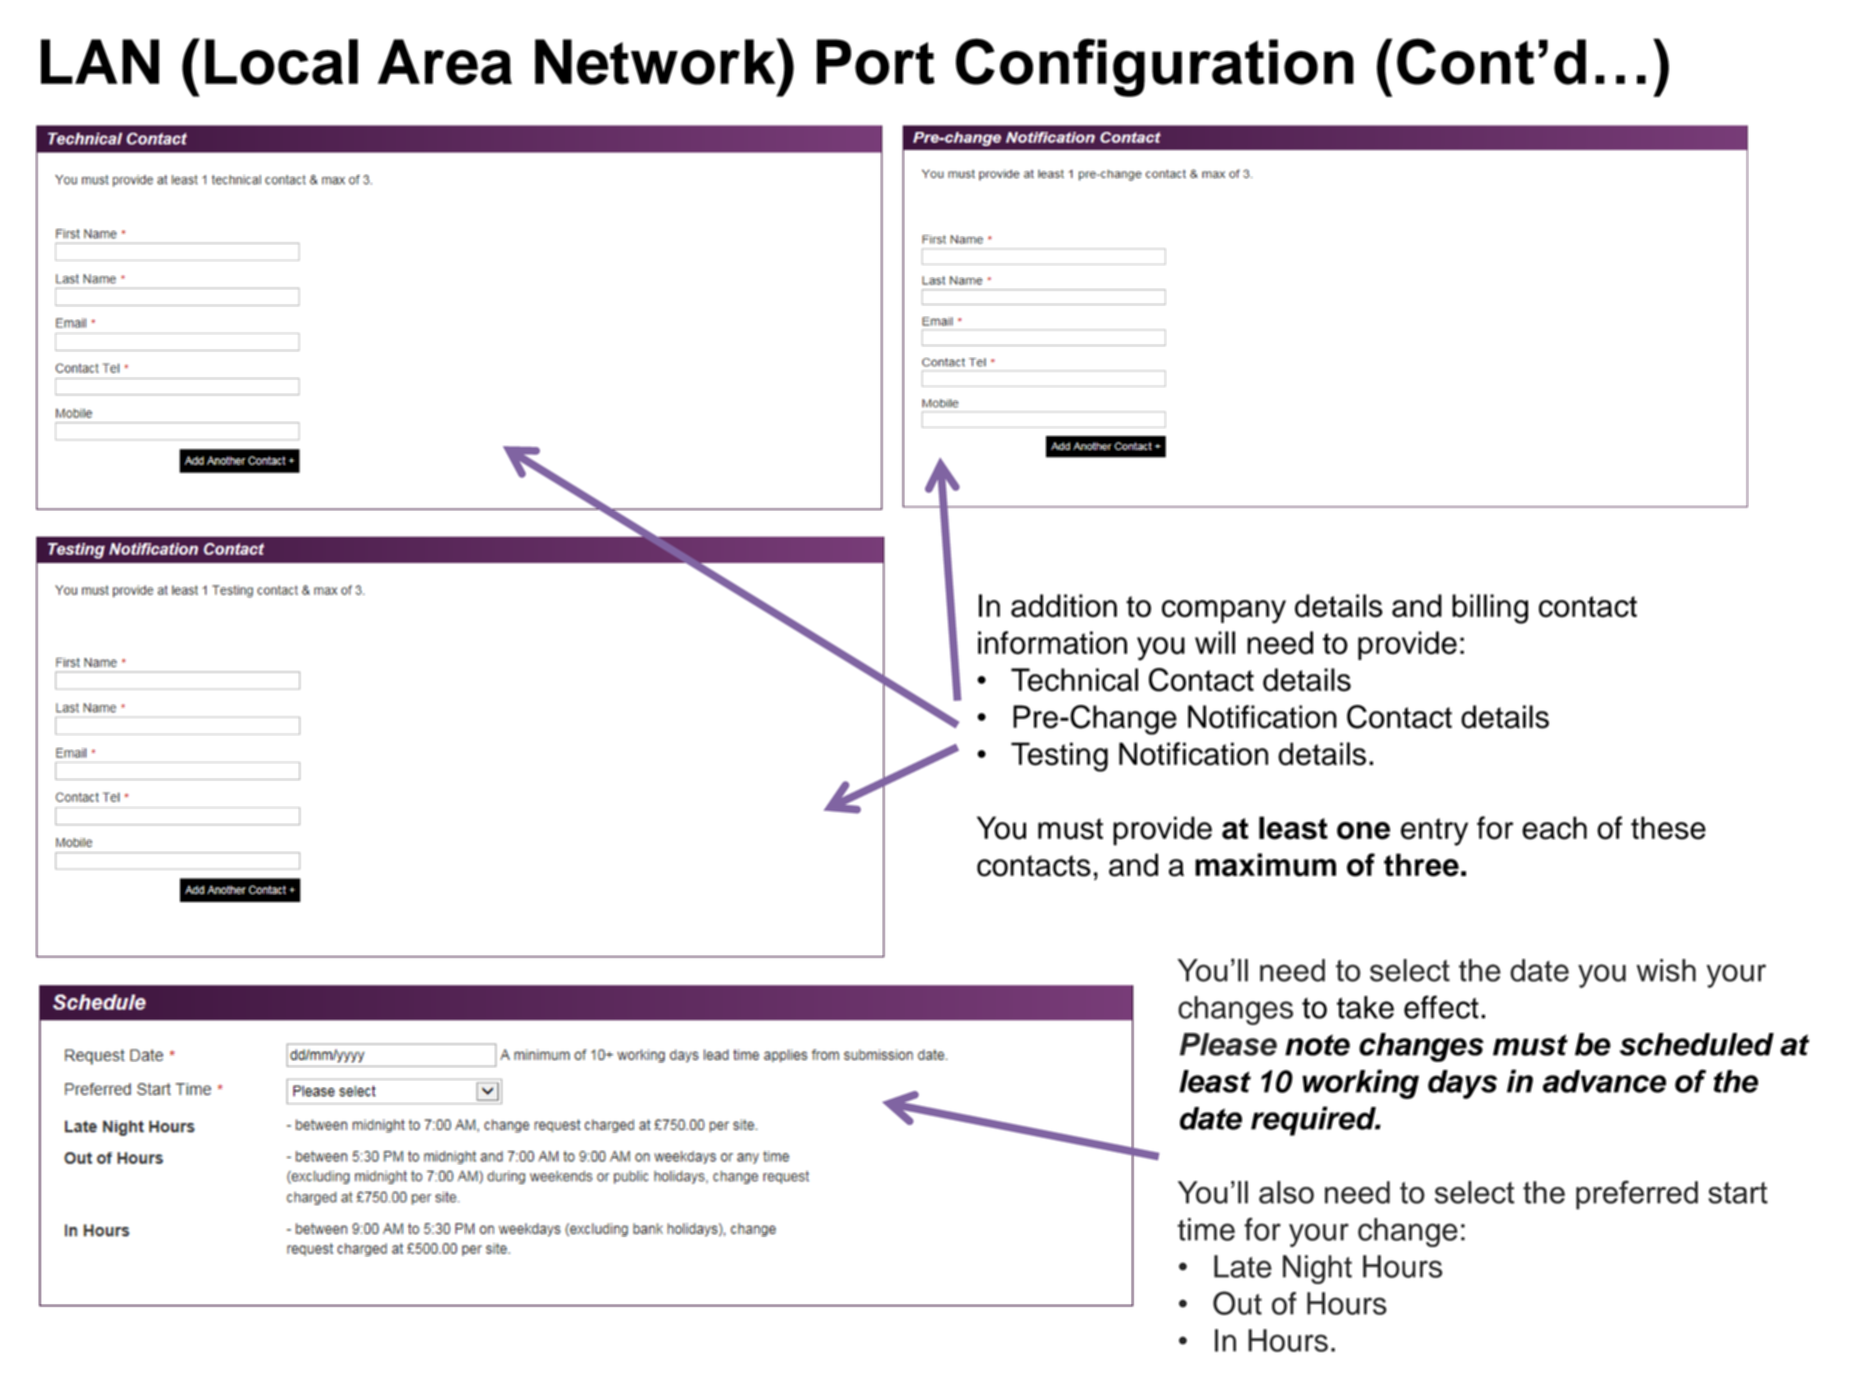 This image has width=1851, height=1388. What do you see at coordinates (1206, 1229) in the image?
I see `time` at bounding box center [1206, 1229].
